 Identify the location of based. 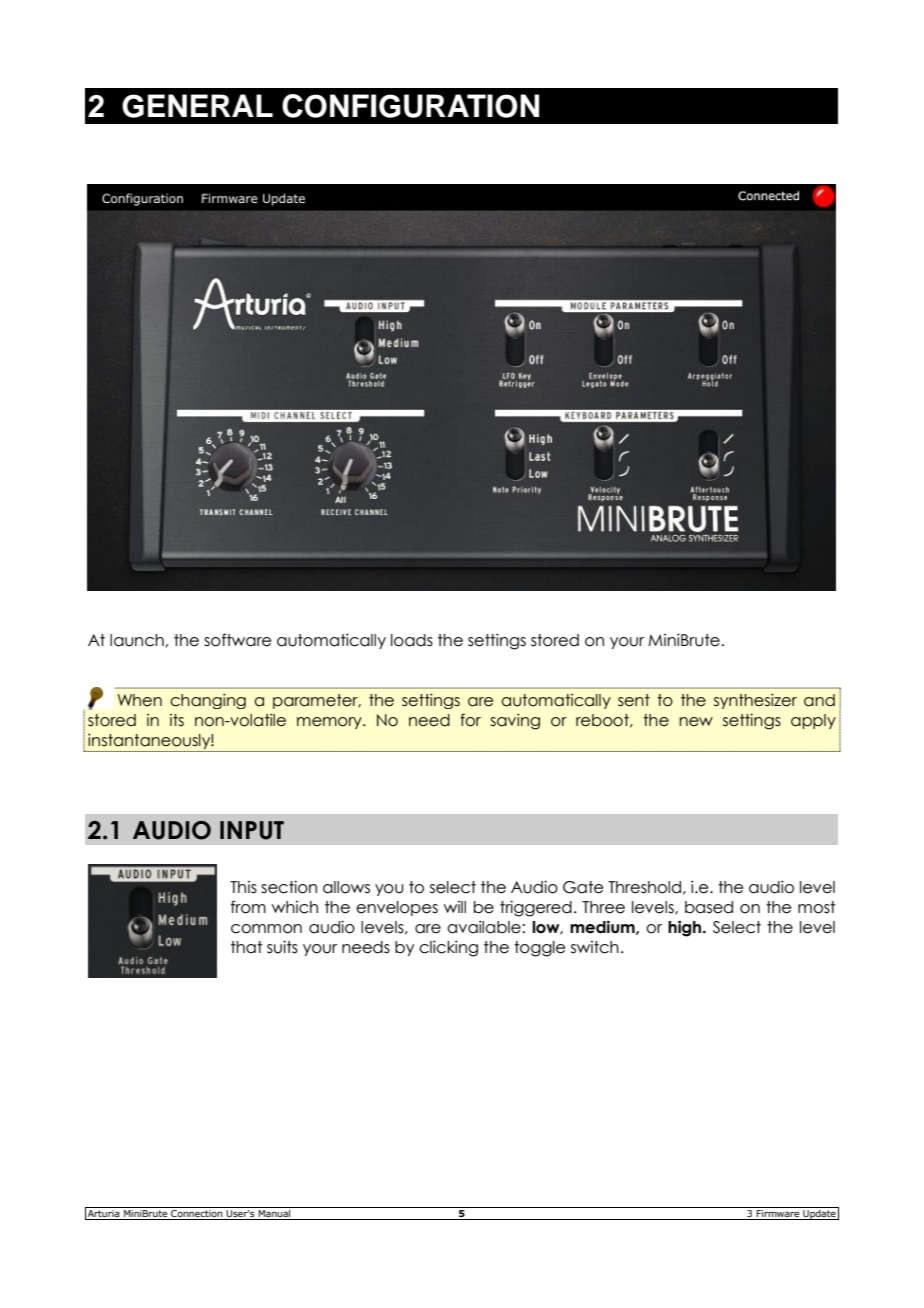
(709, 907).
